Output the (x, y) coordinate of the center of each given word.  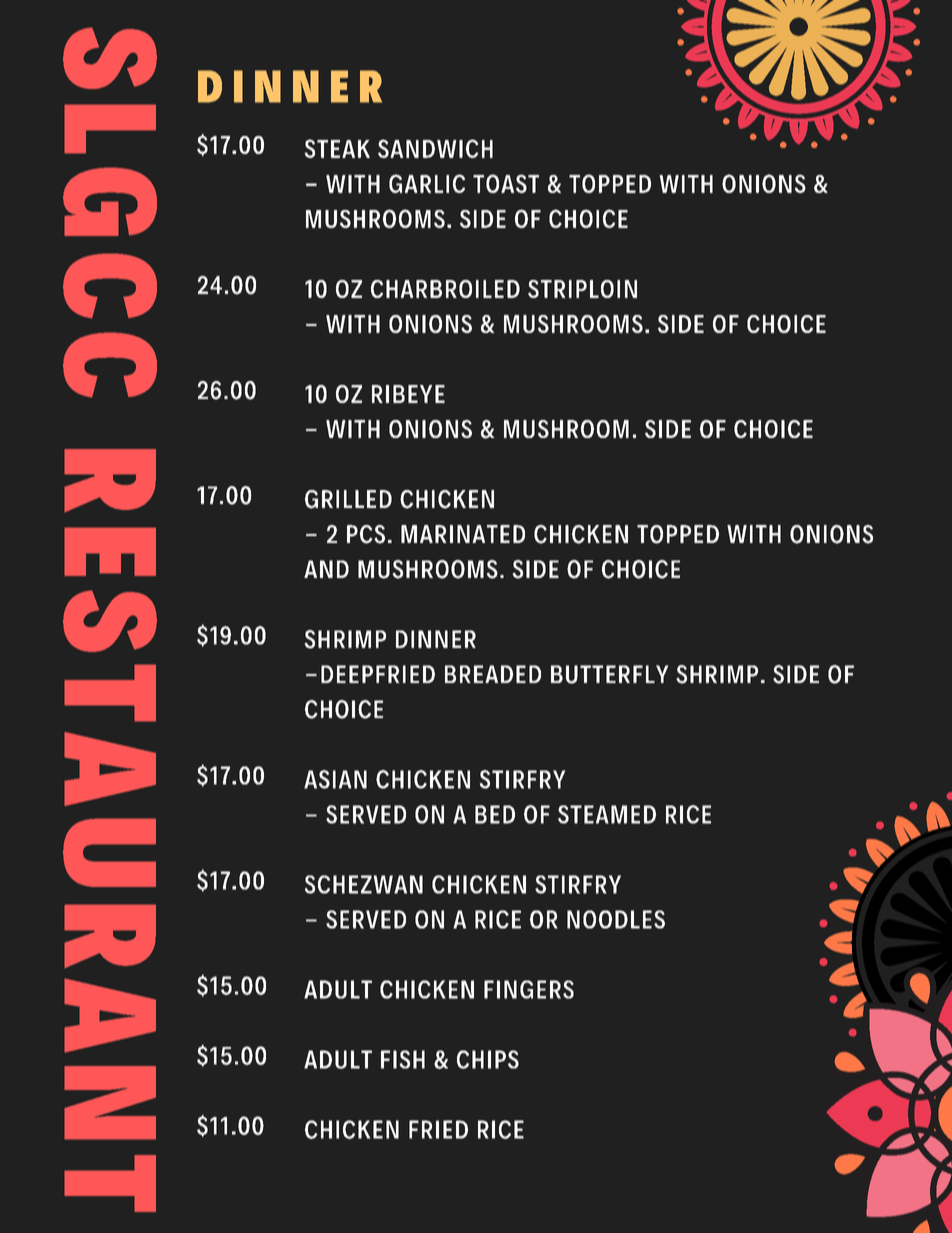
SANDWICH (435, 148)
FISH (403, 1059)
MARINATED (463, 534)
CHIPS (488, 1059)
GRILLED (348, 499)
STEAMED (607, 814)
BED (495, 814)
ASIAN (335, 779)
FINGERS (529, 989)
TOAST (506, 183)
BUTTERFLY (610, 674)
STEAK (337, 148)
